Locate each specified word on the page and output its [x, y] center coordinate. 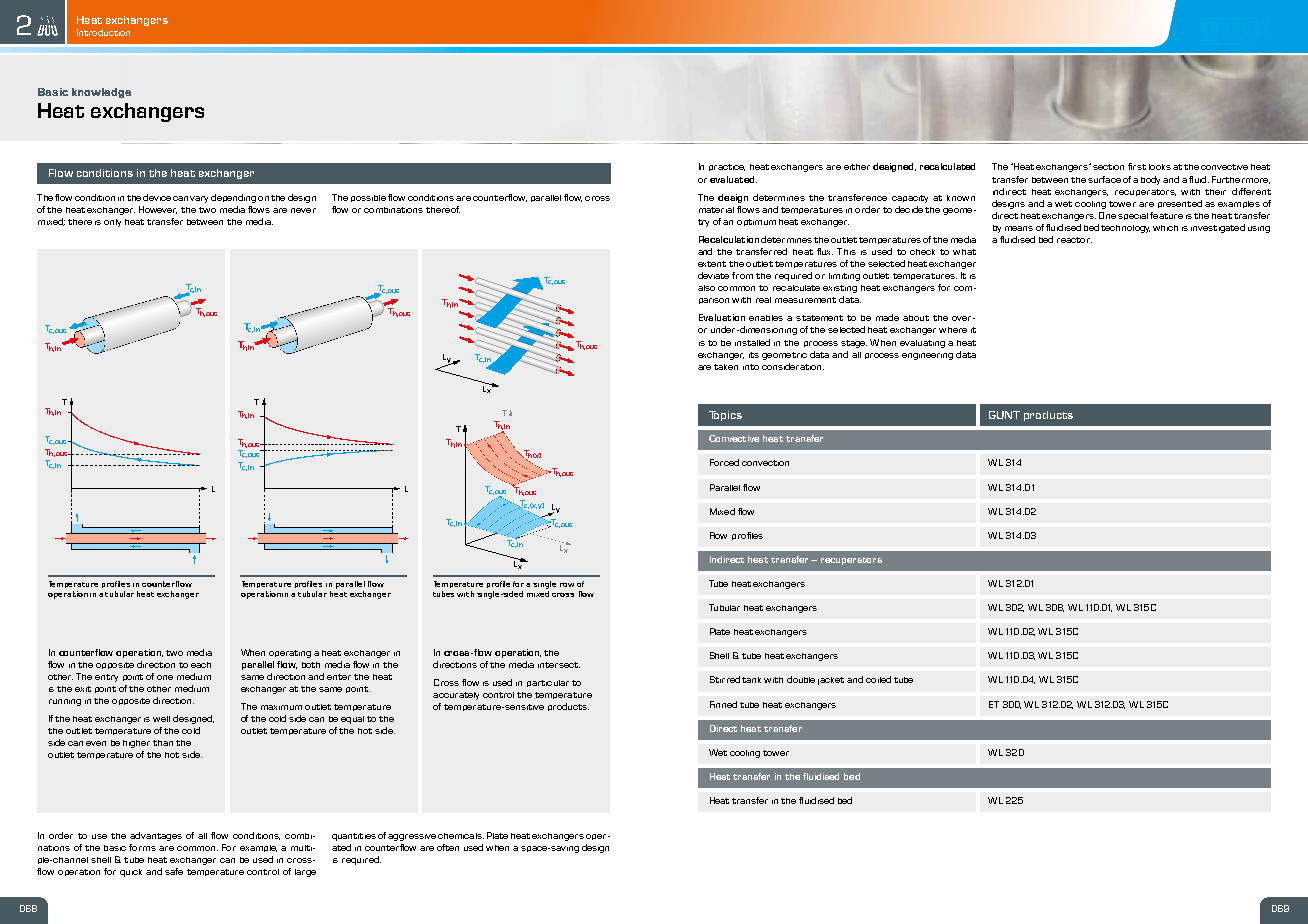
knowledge [101, 93]
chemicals [461, 836]
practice [727, 167]
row [567, 585]
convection [765, 463]
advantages [156, 836]
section [1108, 167]
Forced [724, 462]
